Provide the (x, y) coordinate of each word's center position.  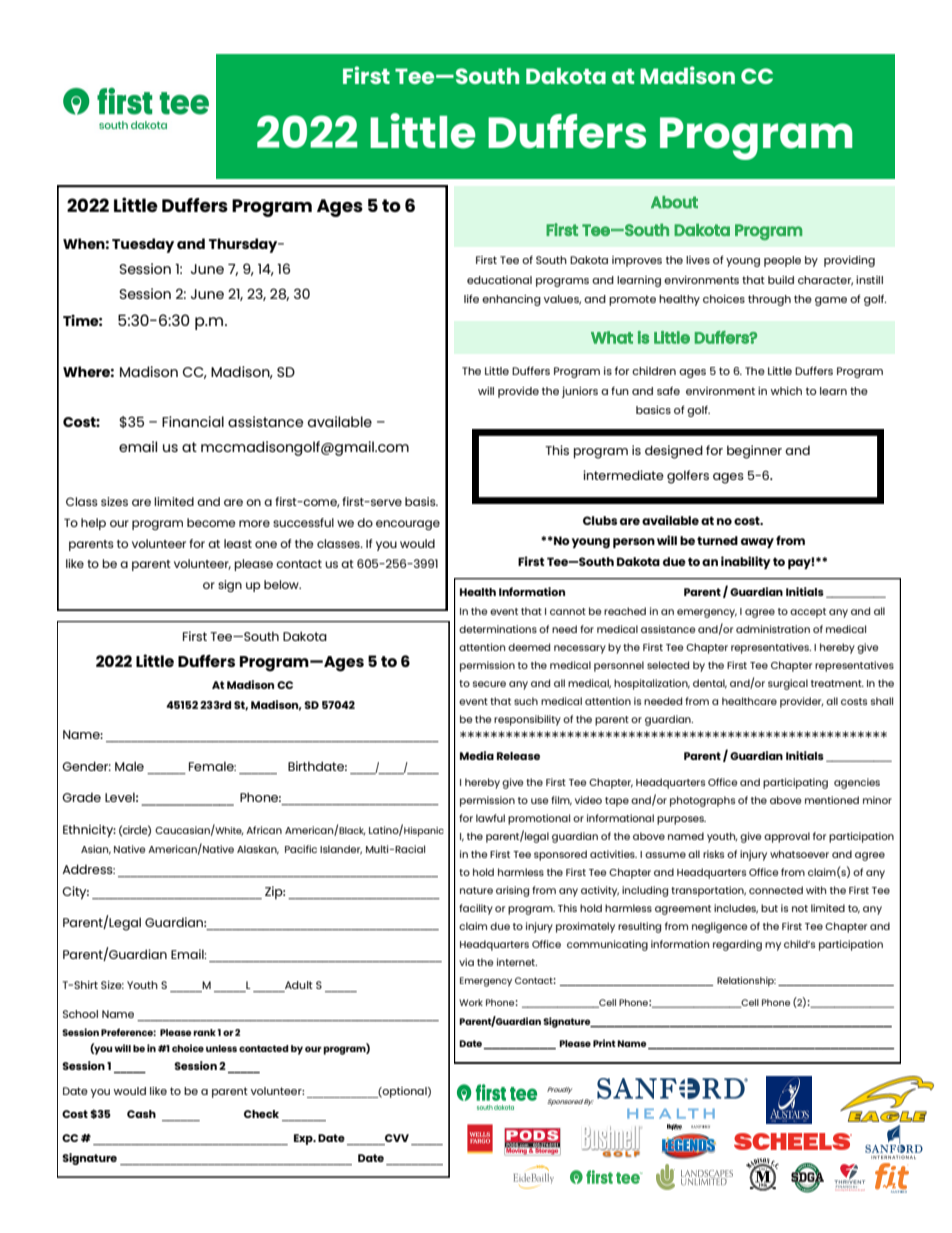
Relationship (746, 982)
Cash (141, 1114)
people (782, 261)
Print (604, 1043)
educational (499, 280)
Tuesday (143, 245)
